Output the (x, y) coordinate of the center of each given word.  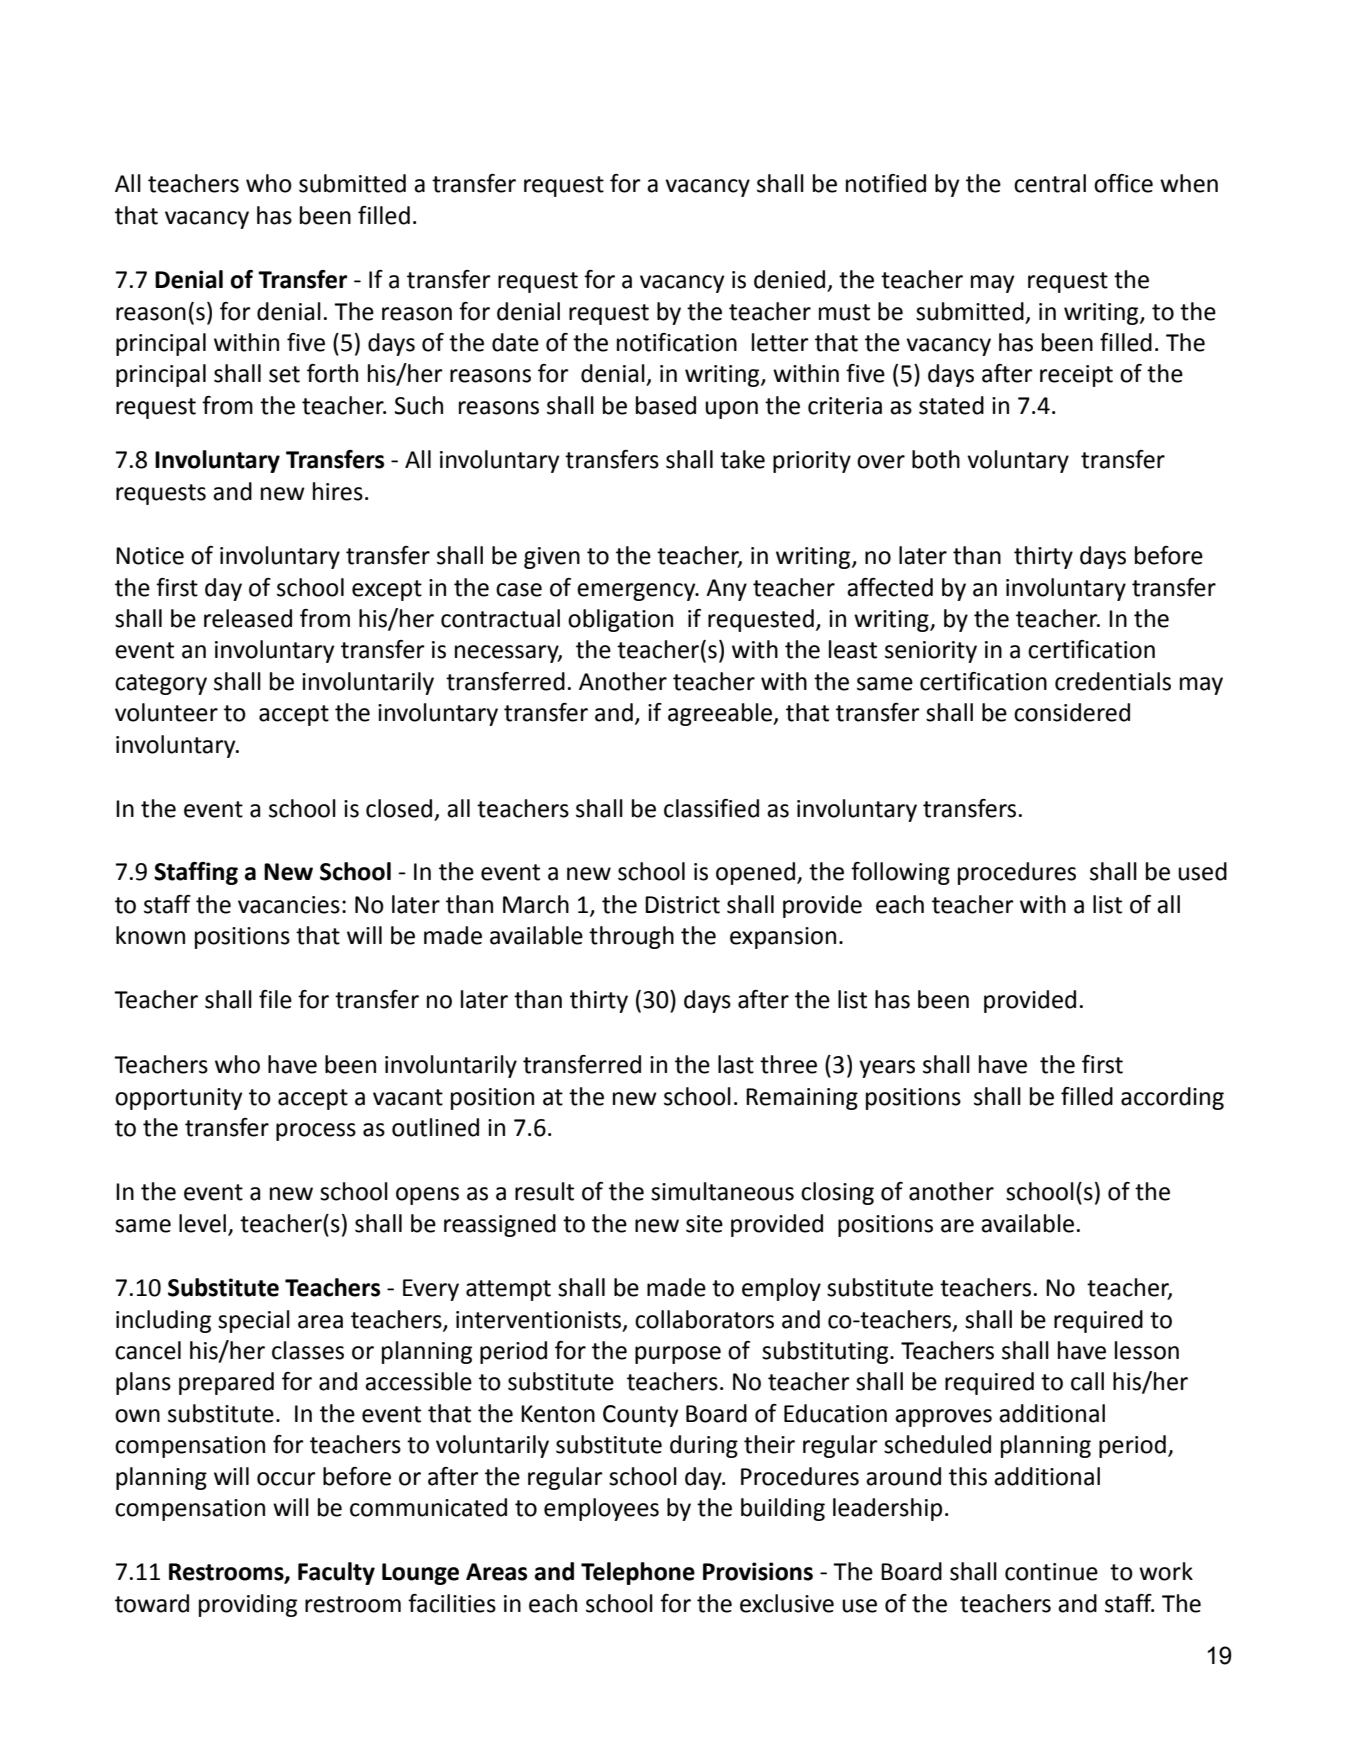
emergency (637, 592)
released (248, 618)
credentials (1113, 681)
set (284, 374)
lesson (1147, 1350)
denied (789, 279)
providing (248, 1605)
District (682, 905)
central (1050, 183)
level (202, 1223)
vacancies (289, 905)
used (1202, 871)
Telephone (638, 1573)
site (704, 1224)
